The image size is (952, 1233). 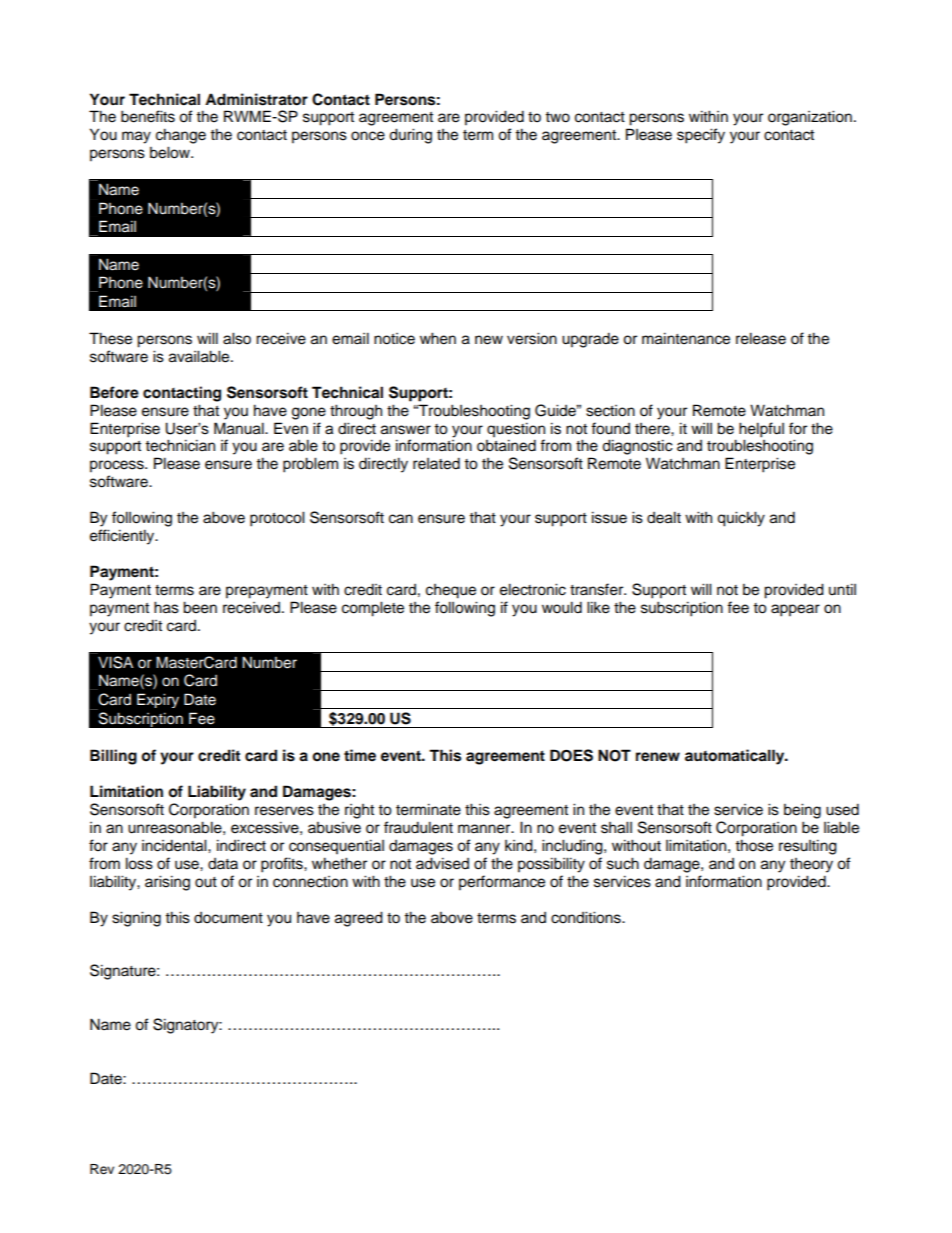 I want to click on document, so click(x=228, y=918).
